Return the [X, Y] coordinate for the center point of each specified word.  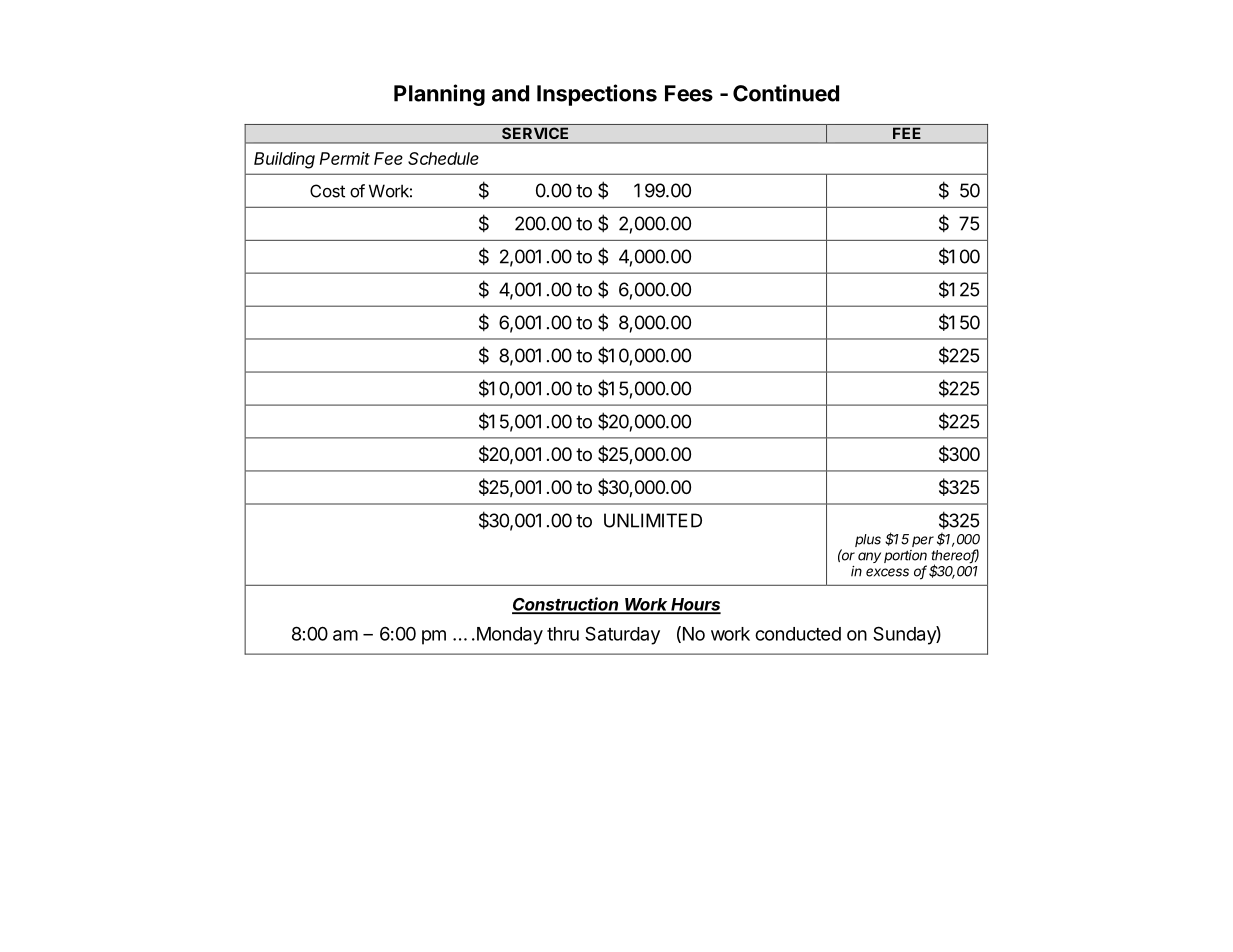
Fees [689, 93]
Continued [786, 93]
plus [868, 540]
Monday [508, 636]
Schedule [443, 158]
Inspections [597, 95]
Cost [327, 191]
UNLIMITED [653, 520]
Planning [439, 95]
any [869, 557]
